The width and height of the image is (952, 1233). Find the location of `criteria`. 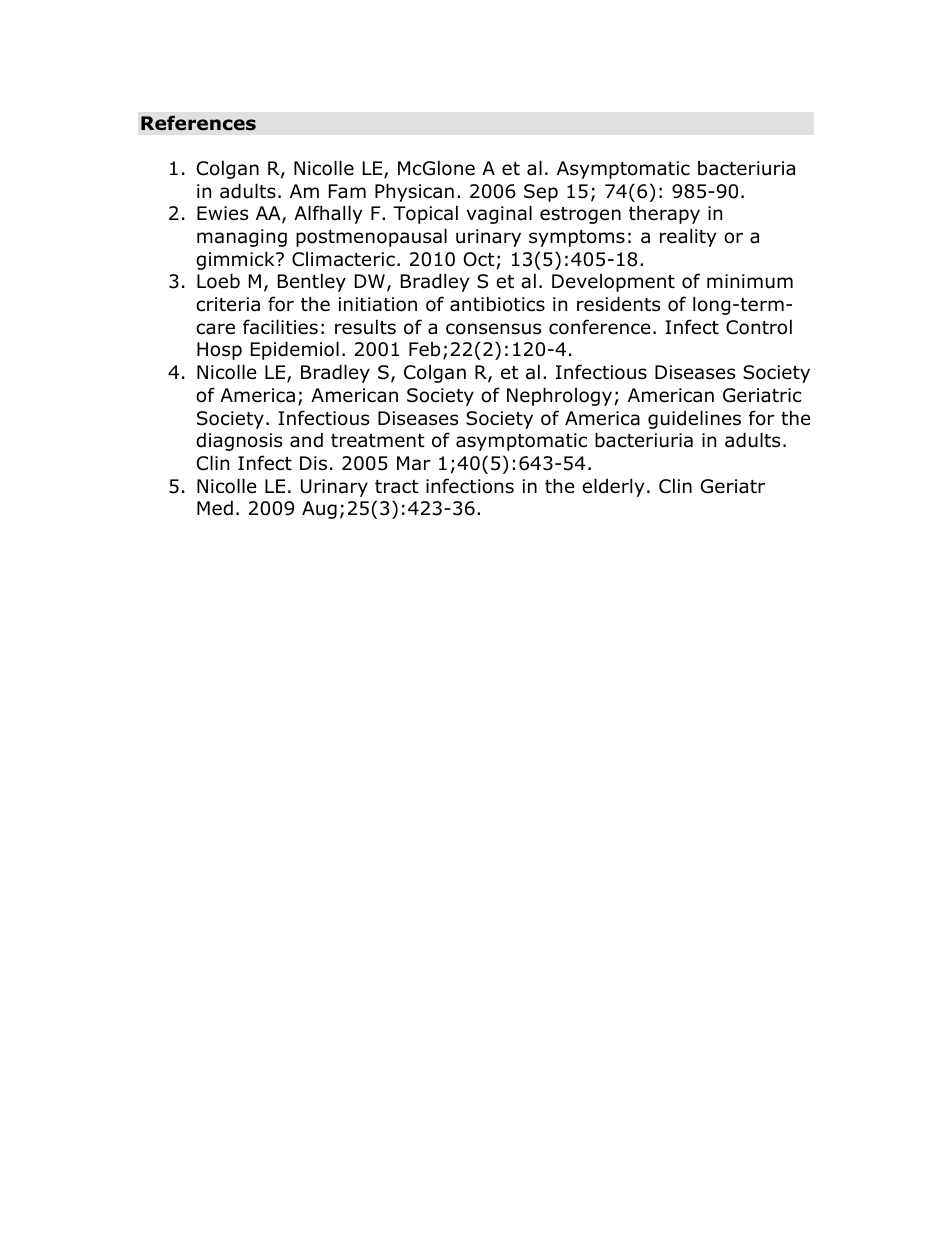

criteria is located at coordinates (228, 304).
